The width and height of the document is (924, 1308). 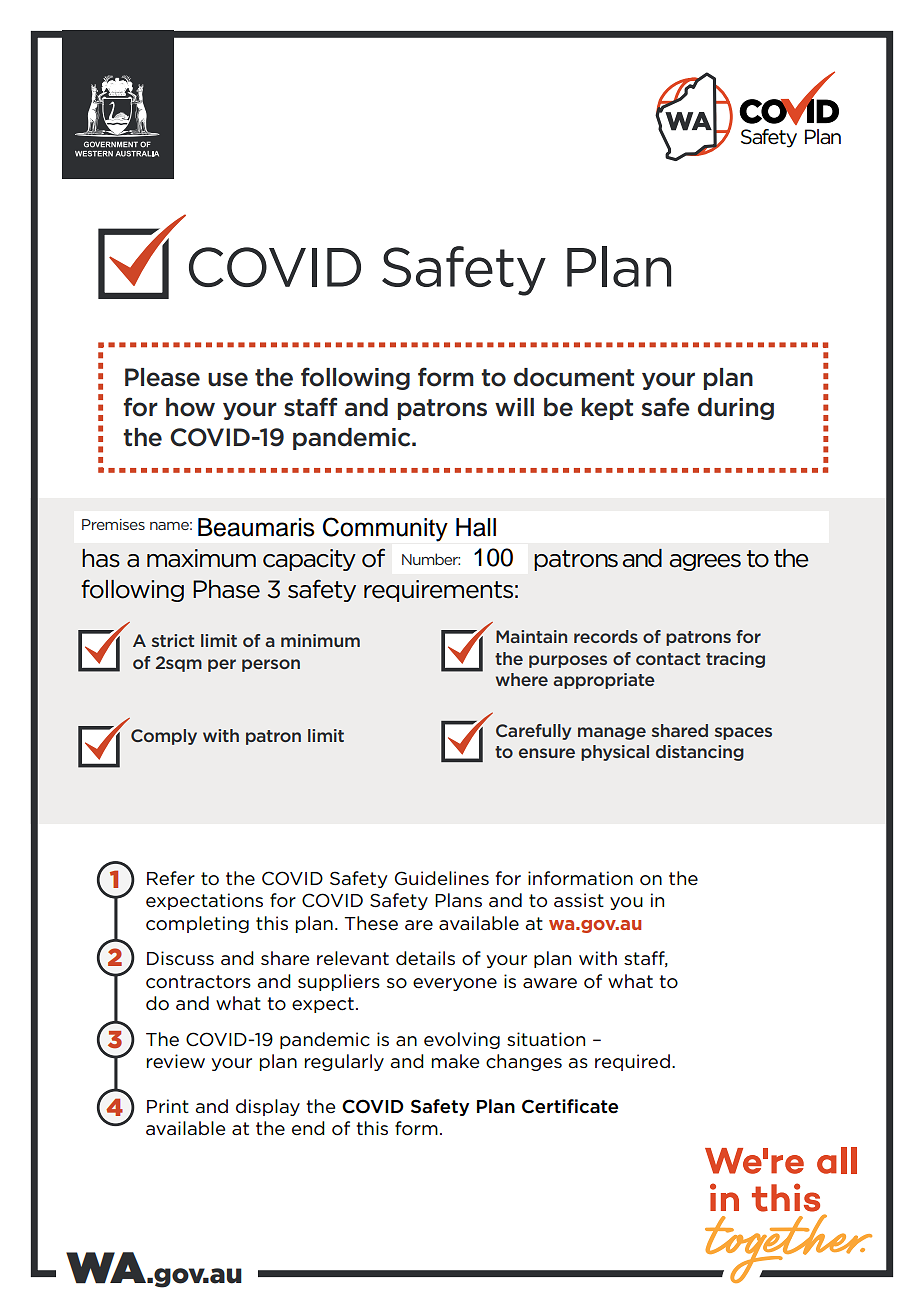 What do you see at coordinates (168, 1106) in the document?
I see `Print` at bounding box center [168, 1106].
